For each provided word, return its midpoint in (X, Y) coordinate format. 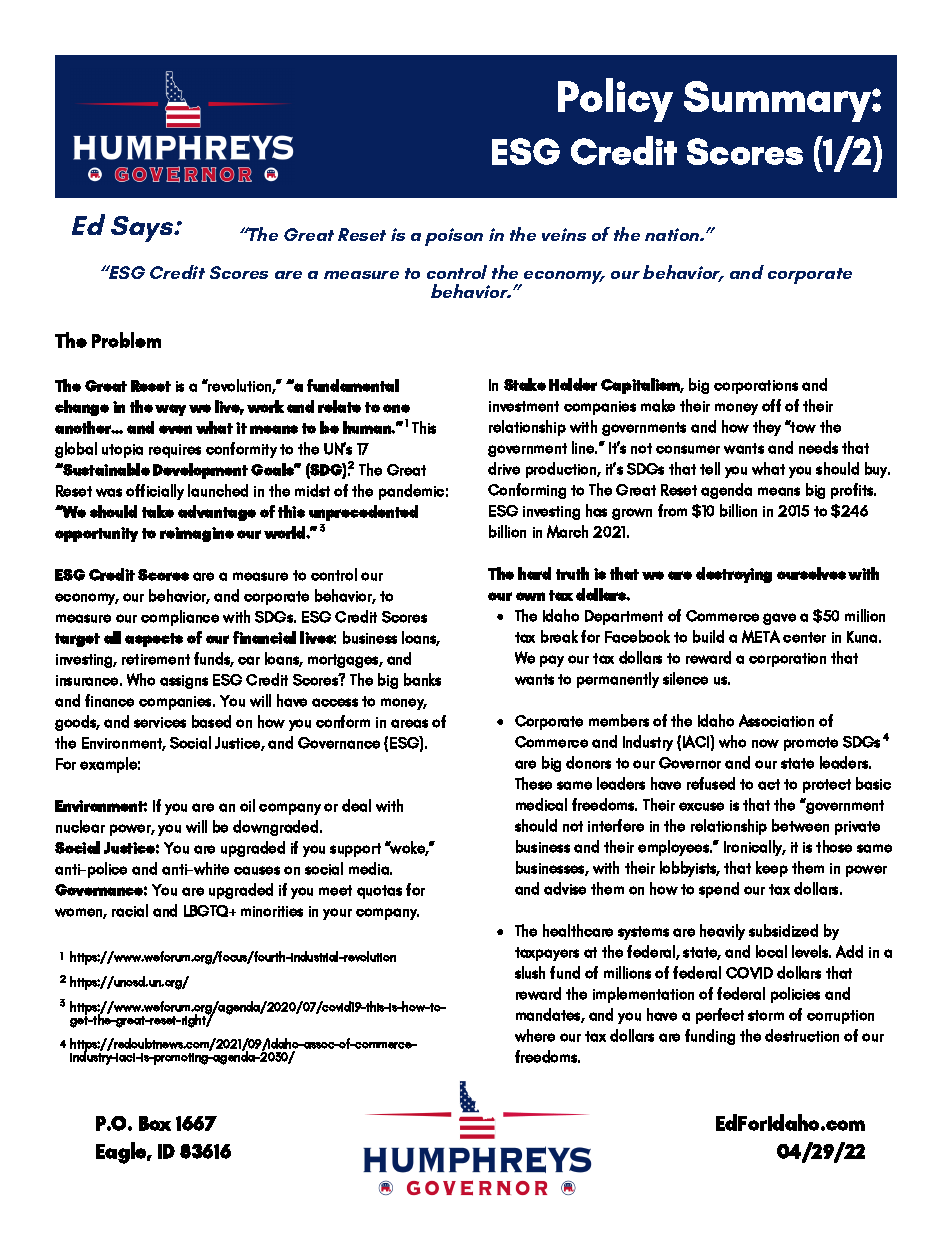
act (769, 784)
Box (155, 1123)
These (533, 783)
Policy (615, 100)
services (160, 722)
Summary (778, 101)
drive (504, 468)
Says (143, 229)
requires (175, 451)
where (535, 1035)
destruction (802, 1035)
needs (818, 447)
